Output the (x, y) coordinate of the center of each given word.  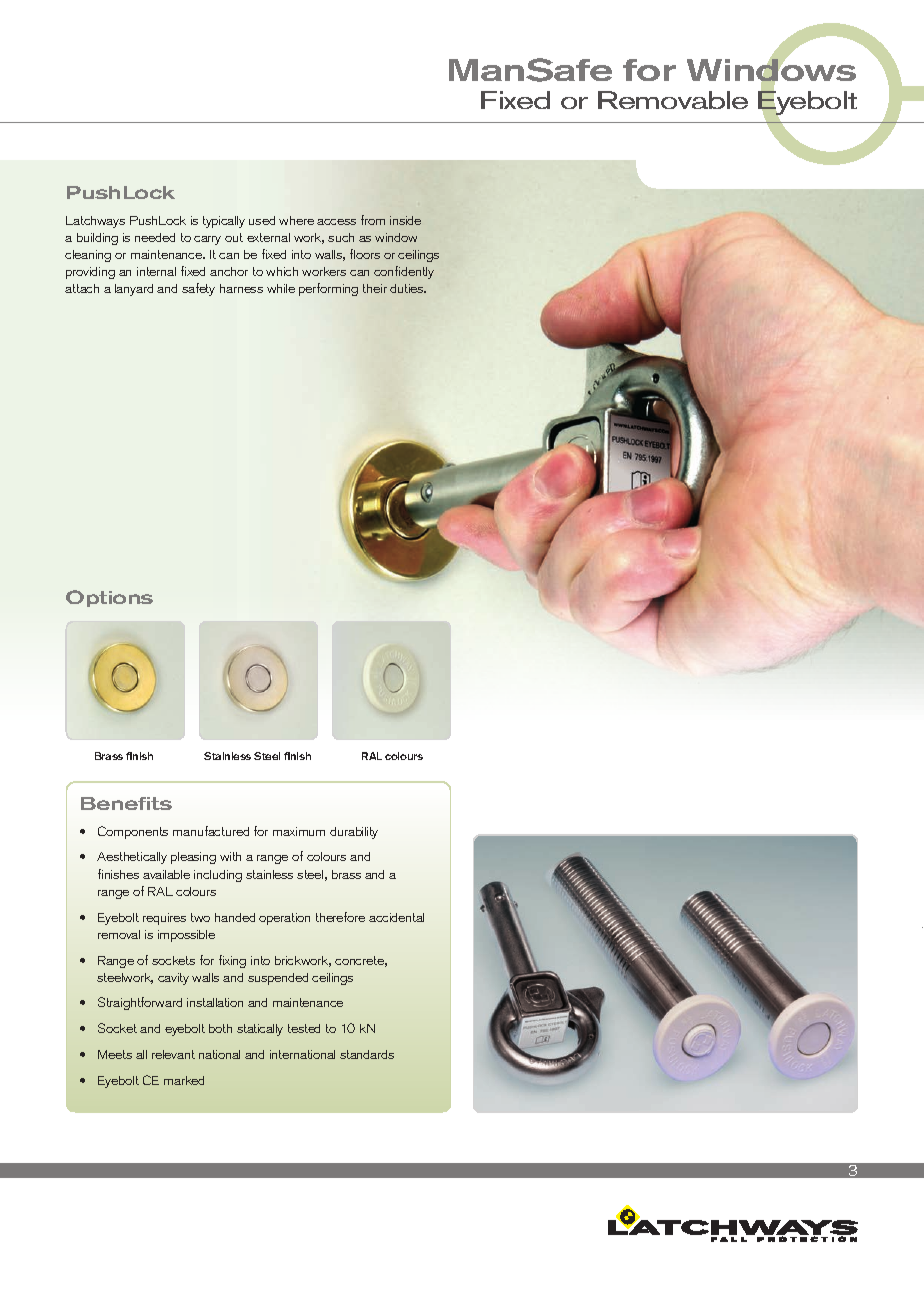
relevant (173, 1054)
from (373, 220)
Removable (673, 100)
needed (155, 237)
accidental (396, 917)
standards (367, 1054)
